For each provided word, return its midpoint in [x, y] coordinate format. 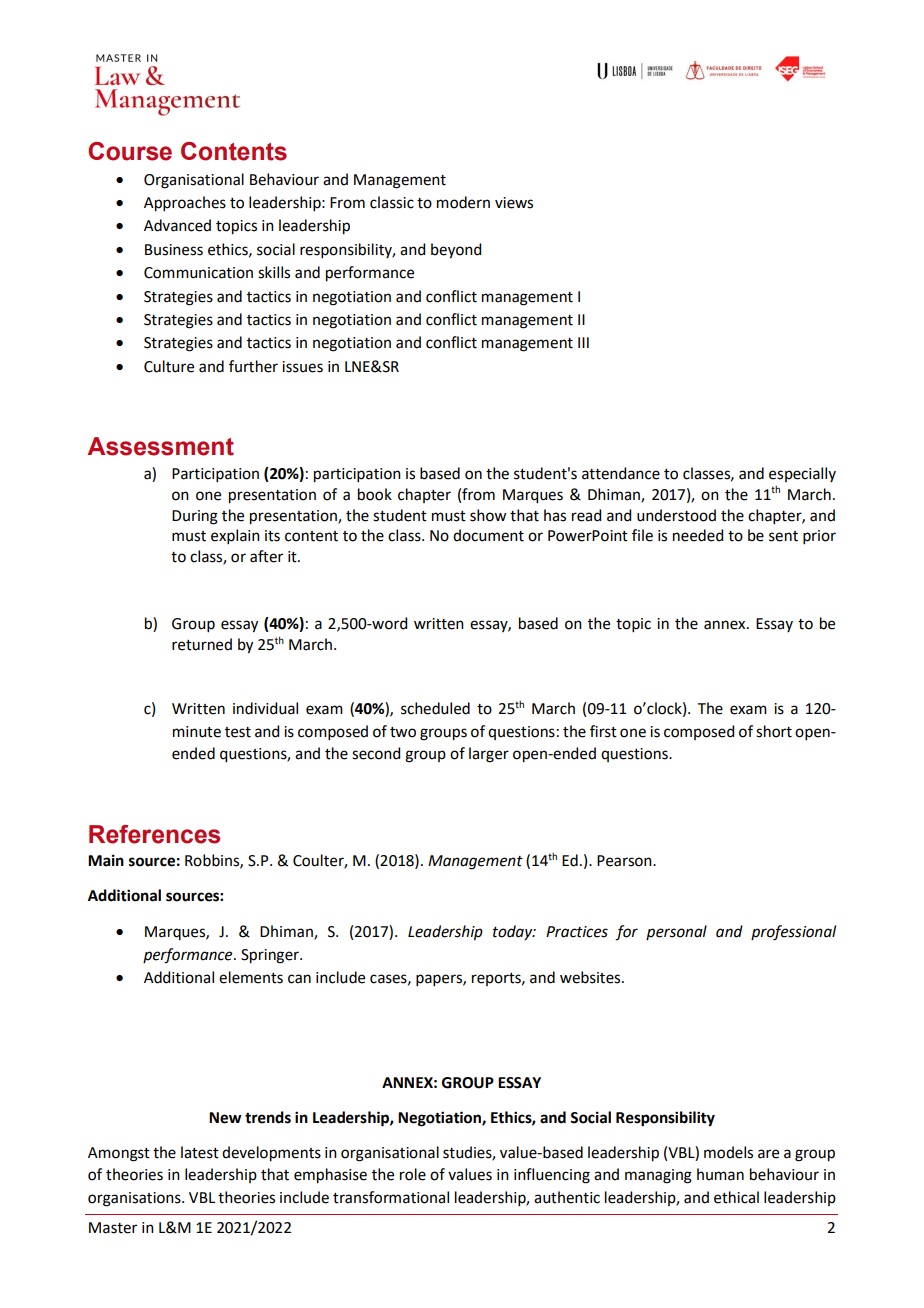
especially [802, 474]
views [514, 203]
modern [463, 202]
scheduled [435, 708]
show [488, 515]
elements [251, 977]
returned [202, 644]
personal [676, 932]
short [774, 731]
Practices [577, 932]
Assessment [160, 446]
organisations [135, 1199]
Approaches [185, 204]
